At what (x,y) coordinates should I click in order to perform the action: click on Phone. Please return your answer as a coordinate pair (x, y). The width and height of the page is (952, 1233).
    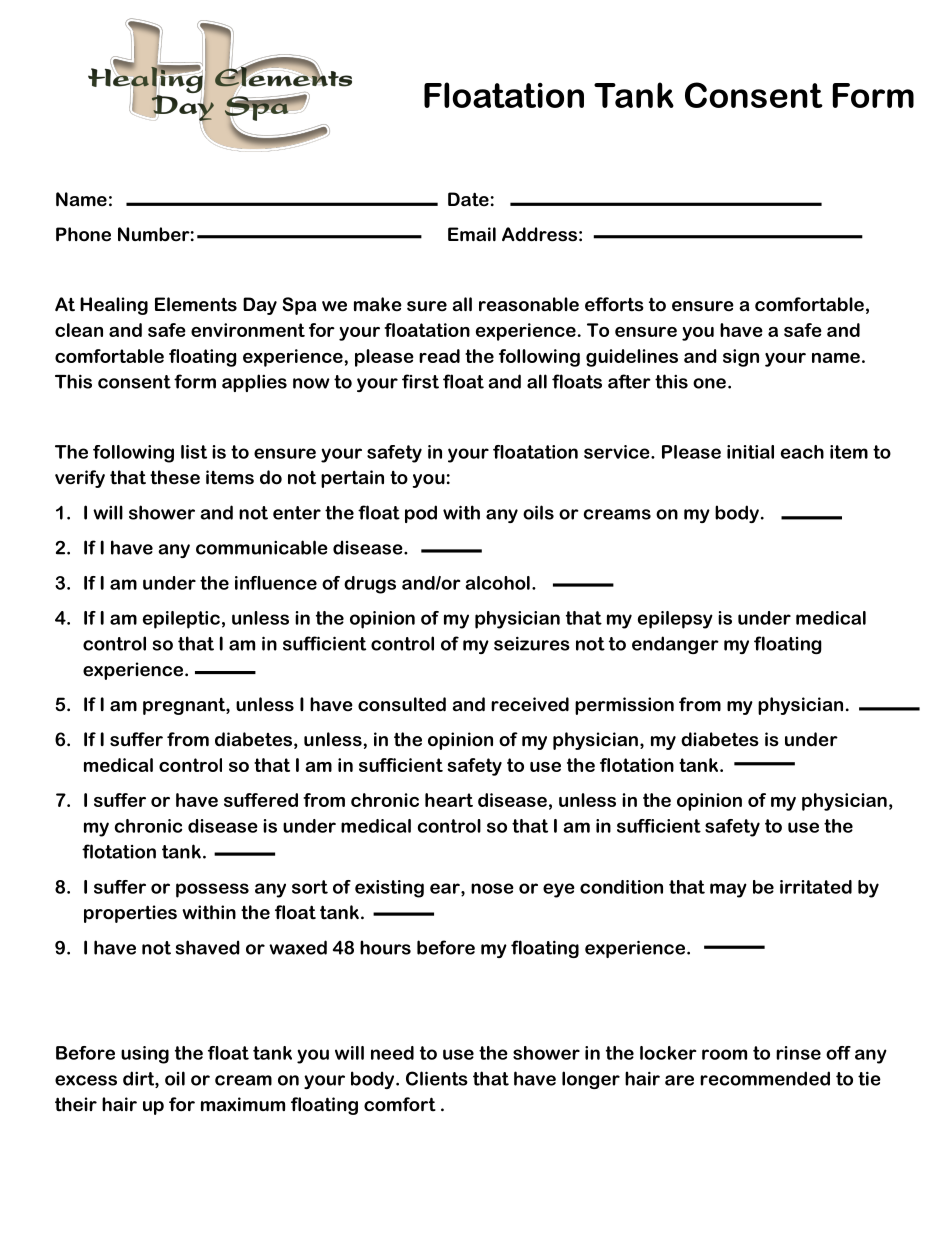
    Looking at the image, I should click on (83, 234).
